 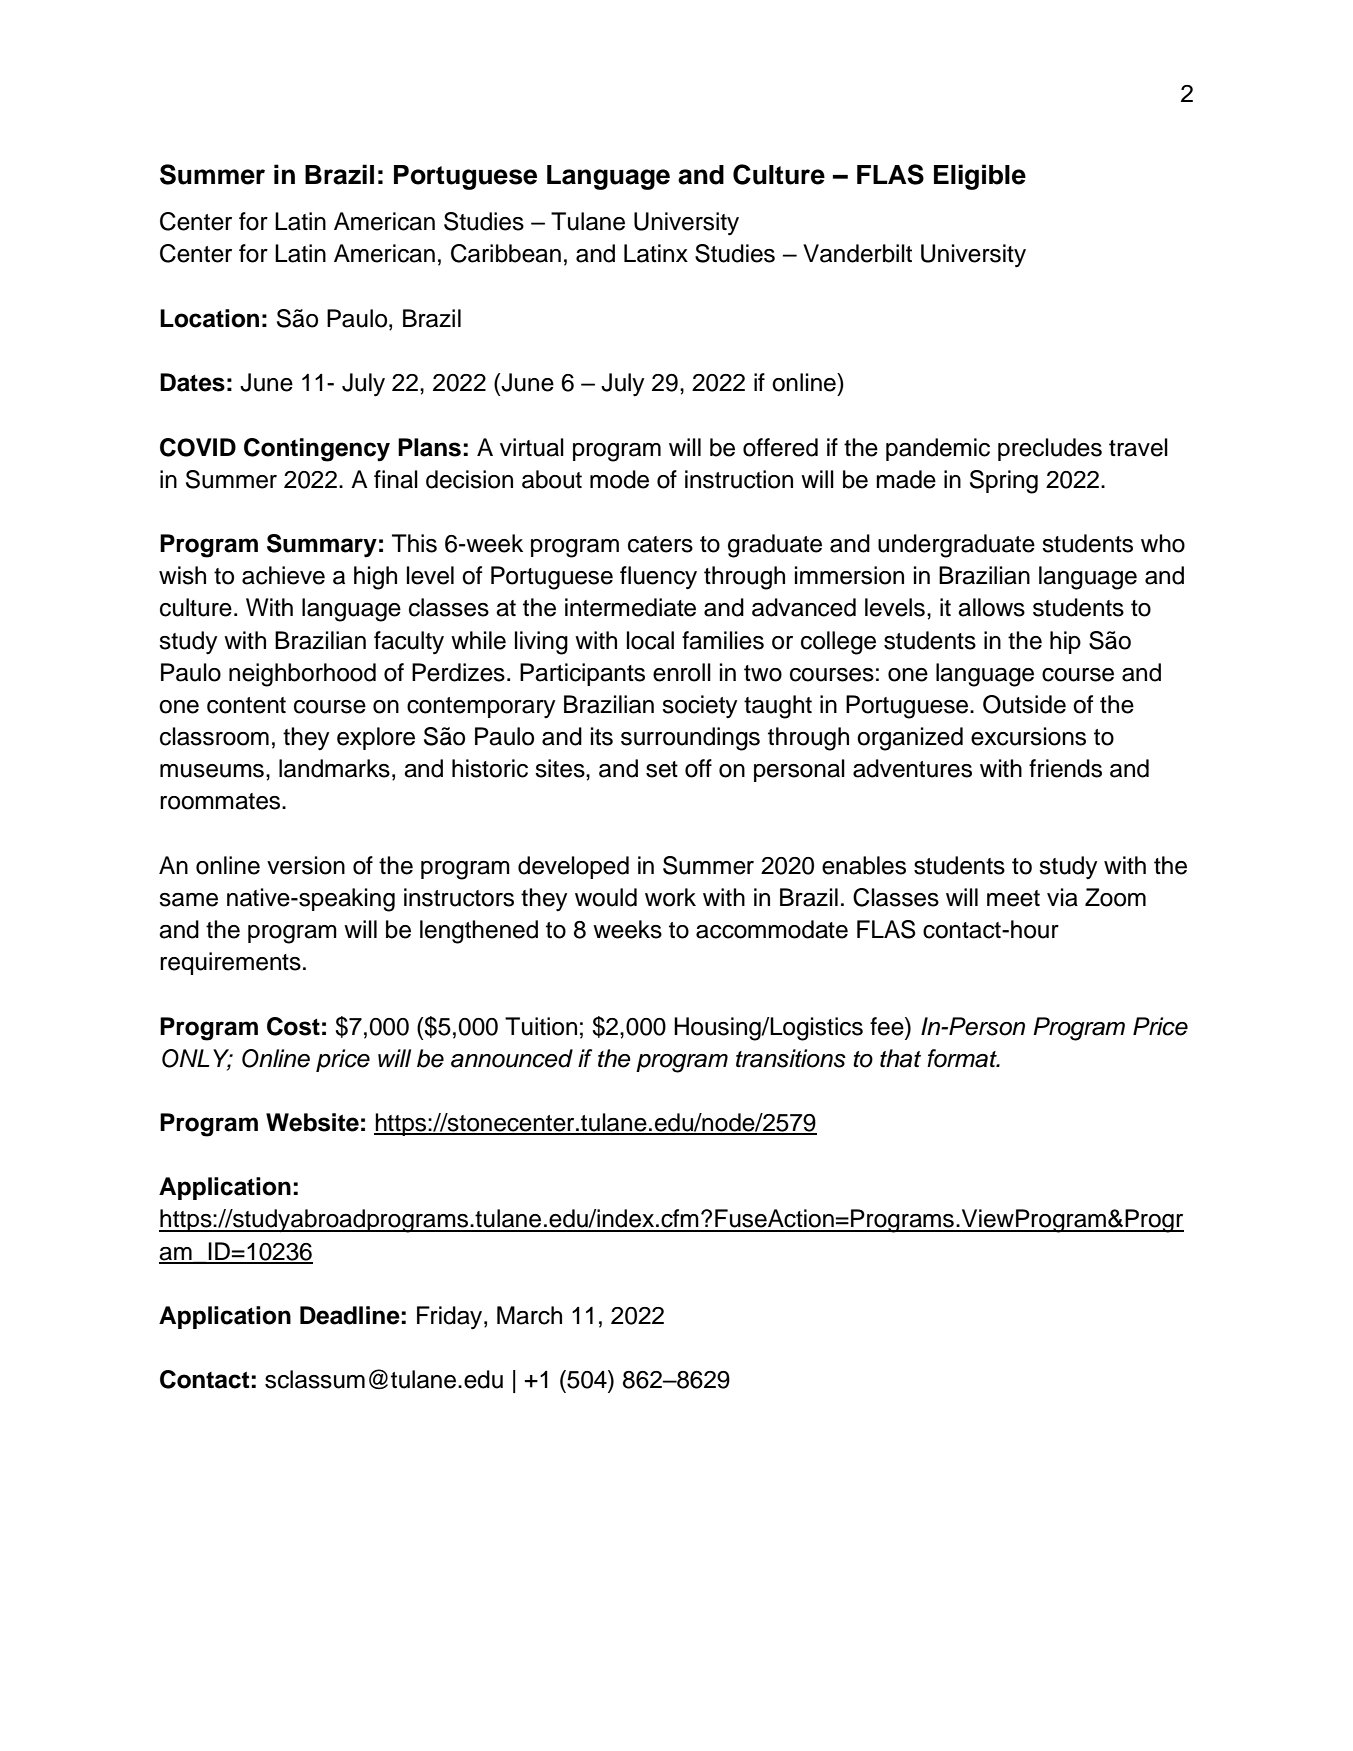 I want to click on Contingency, so click(x=317, y=450).
